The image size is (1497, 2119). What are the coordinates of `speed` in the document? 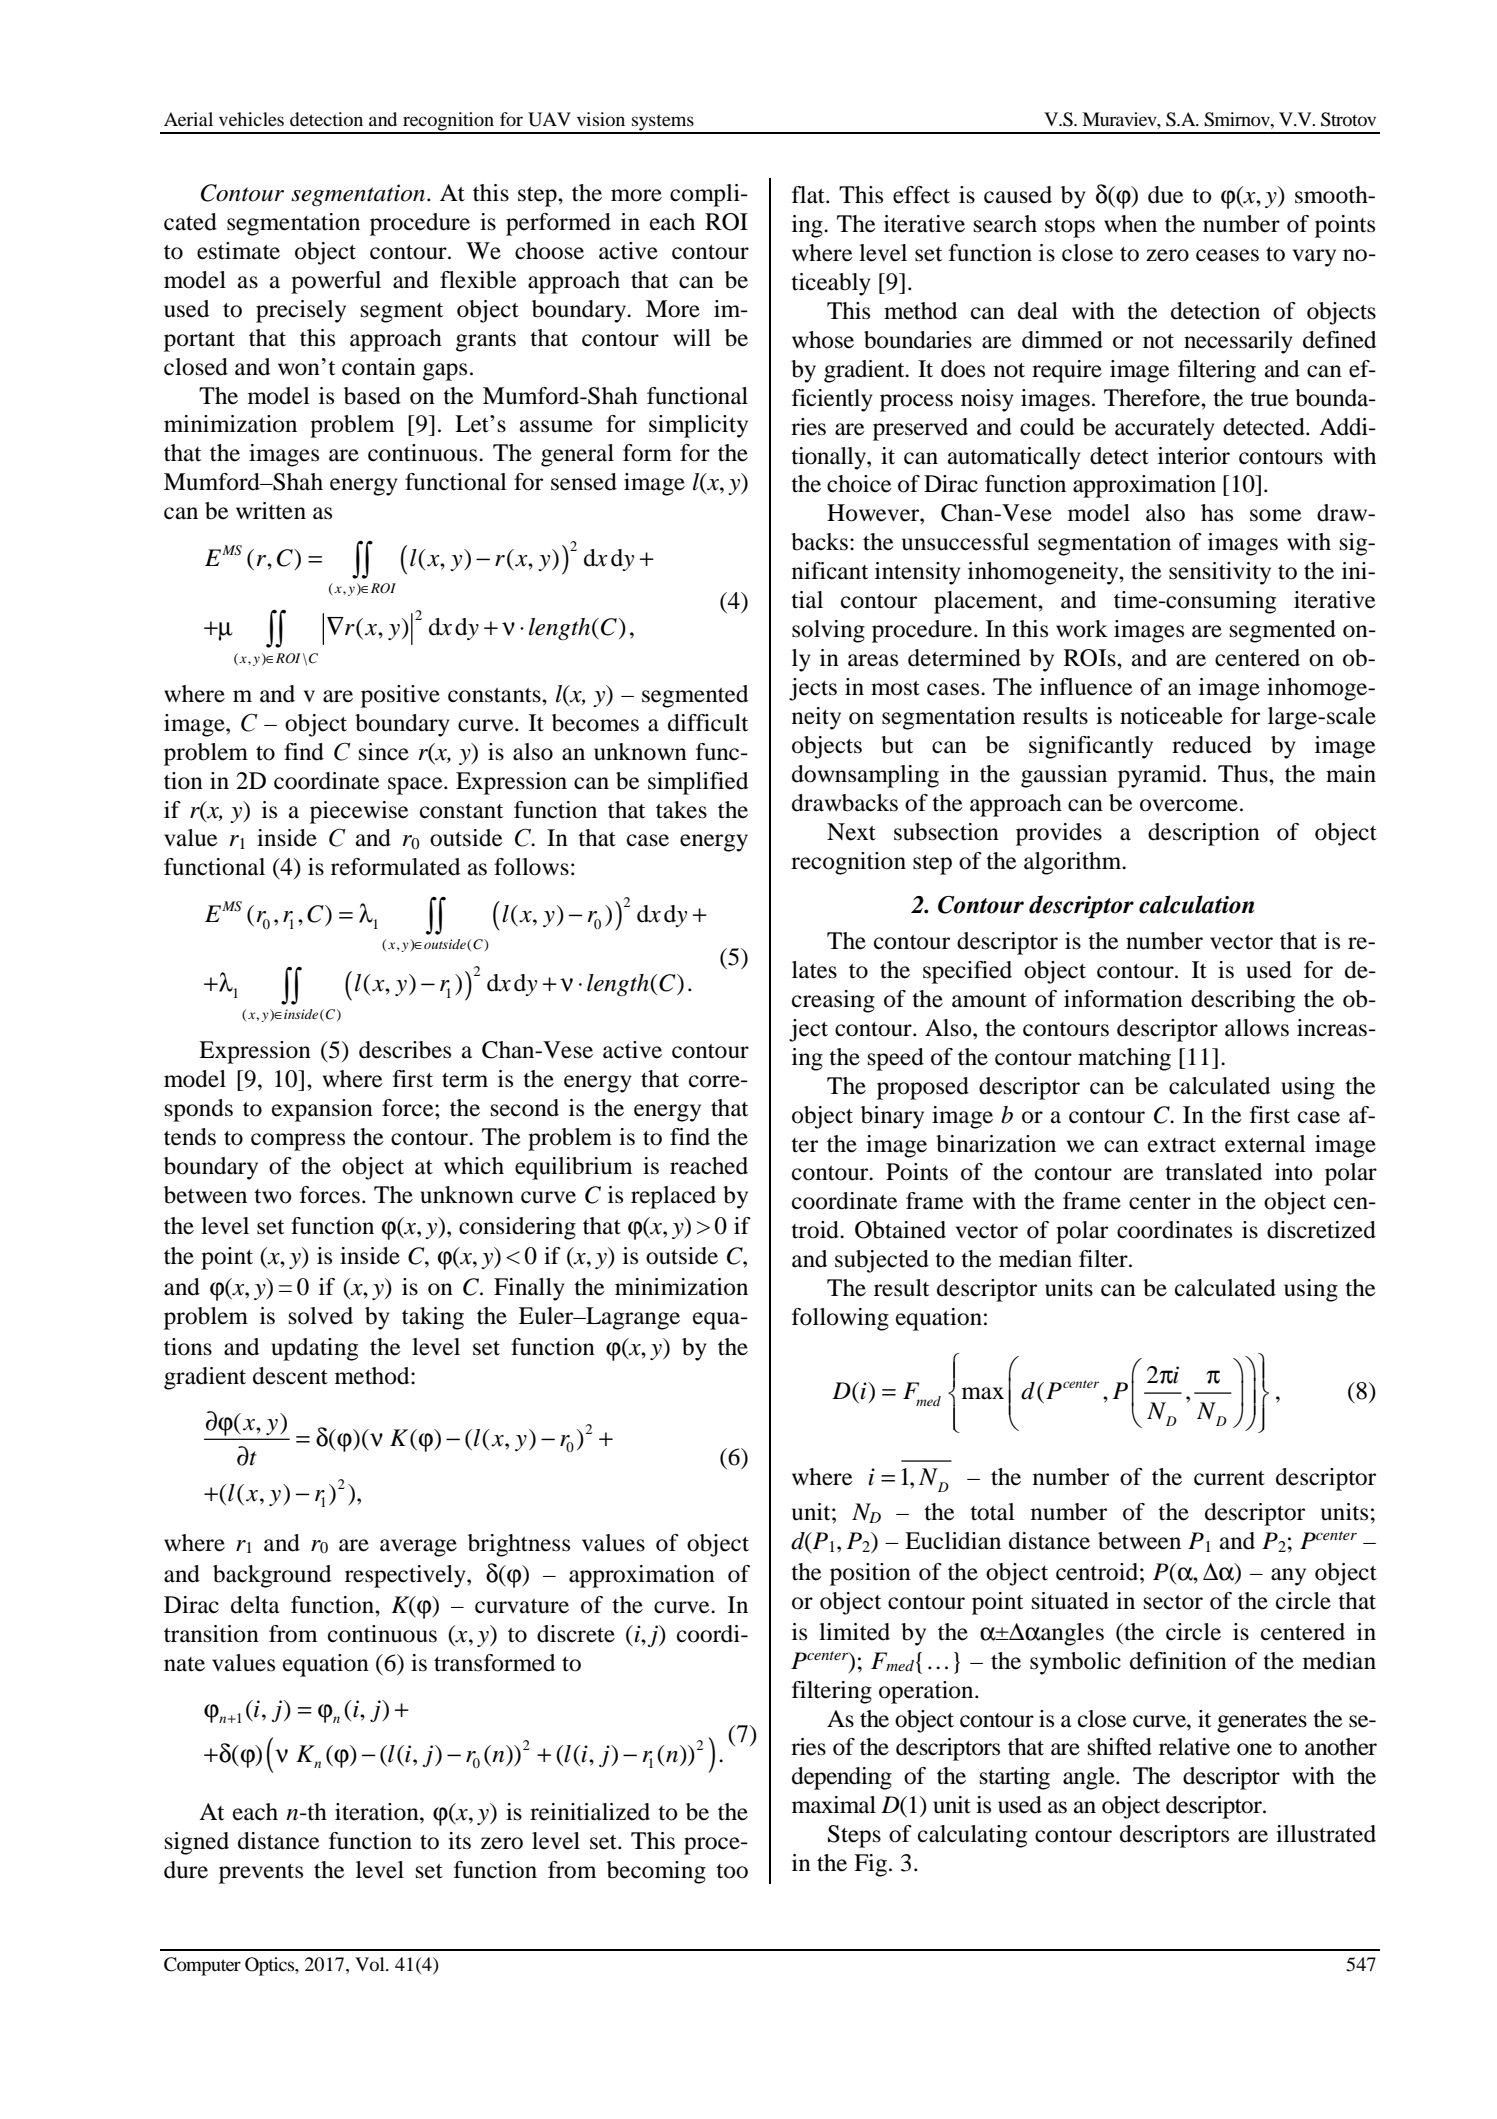 It's located at (896, 1059).
